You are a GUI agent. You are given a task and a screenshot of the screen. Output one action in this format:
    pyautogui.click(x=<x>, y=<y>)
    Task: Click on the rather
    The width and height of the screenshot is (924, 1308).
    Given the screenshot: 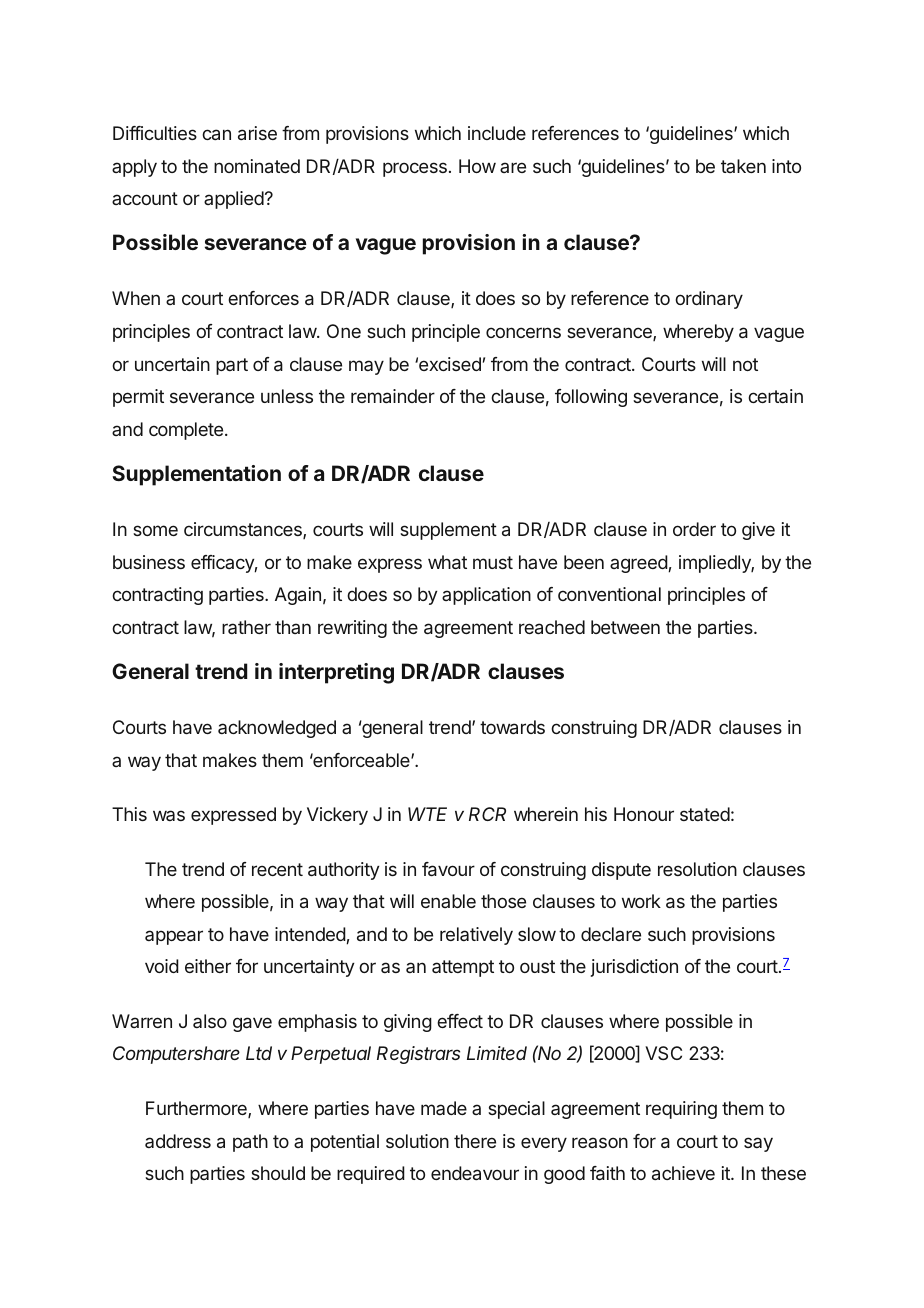 What is the action you would take?
    pyautogui.click(x=246, y=627)
